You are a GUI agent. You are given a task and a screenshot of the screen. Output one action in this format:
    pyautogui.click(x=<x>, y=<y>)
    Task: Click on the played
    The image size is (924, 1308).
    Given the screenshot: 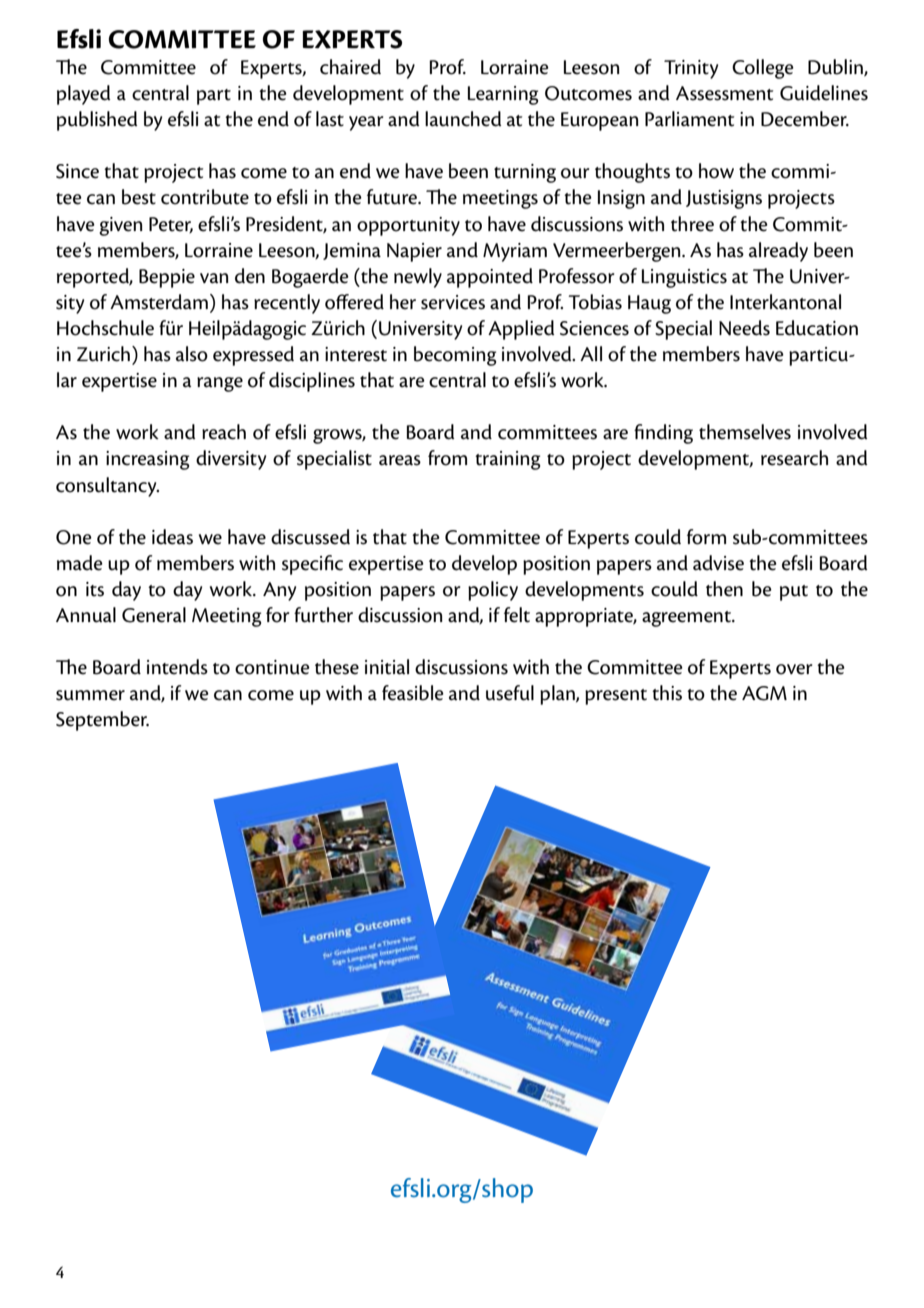 What is the action you would take?
    pyautogui.click(x=84, y=95)
